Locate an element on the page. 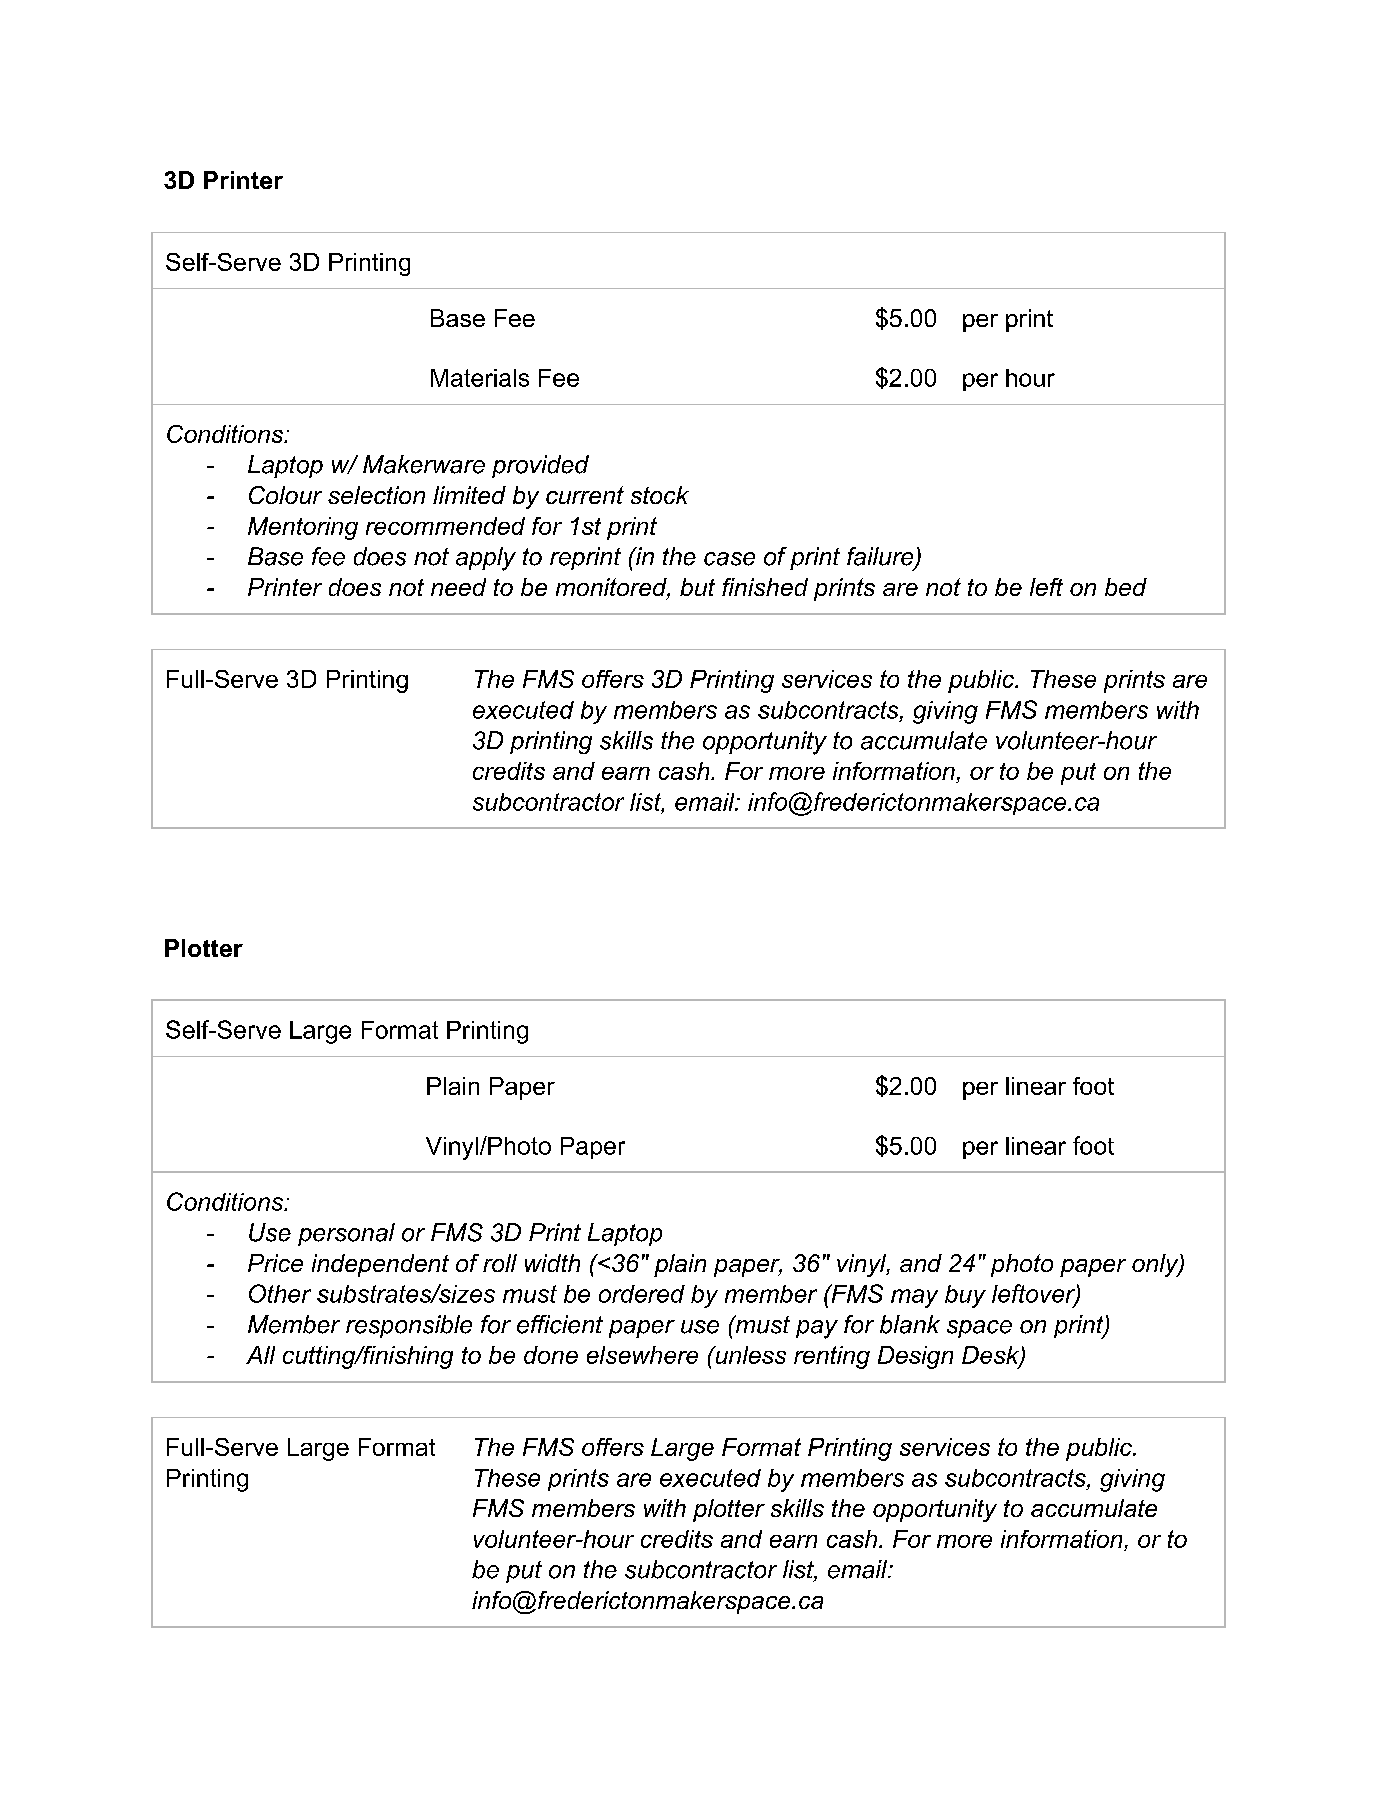 This image has height=1798, width=1389. stock is located at coordinates (660, 495).
